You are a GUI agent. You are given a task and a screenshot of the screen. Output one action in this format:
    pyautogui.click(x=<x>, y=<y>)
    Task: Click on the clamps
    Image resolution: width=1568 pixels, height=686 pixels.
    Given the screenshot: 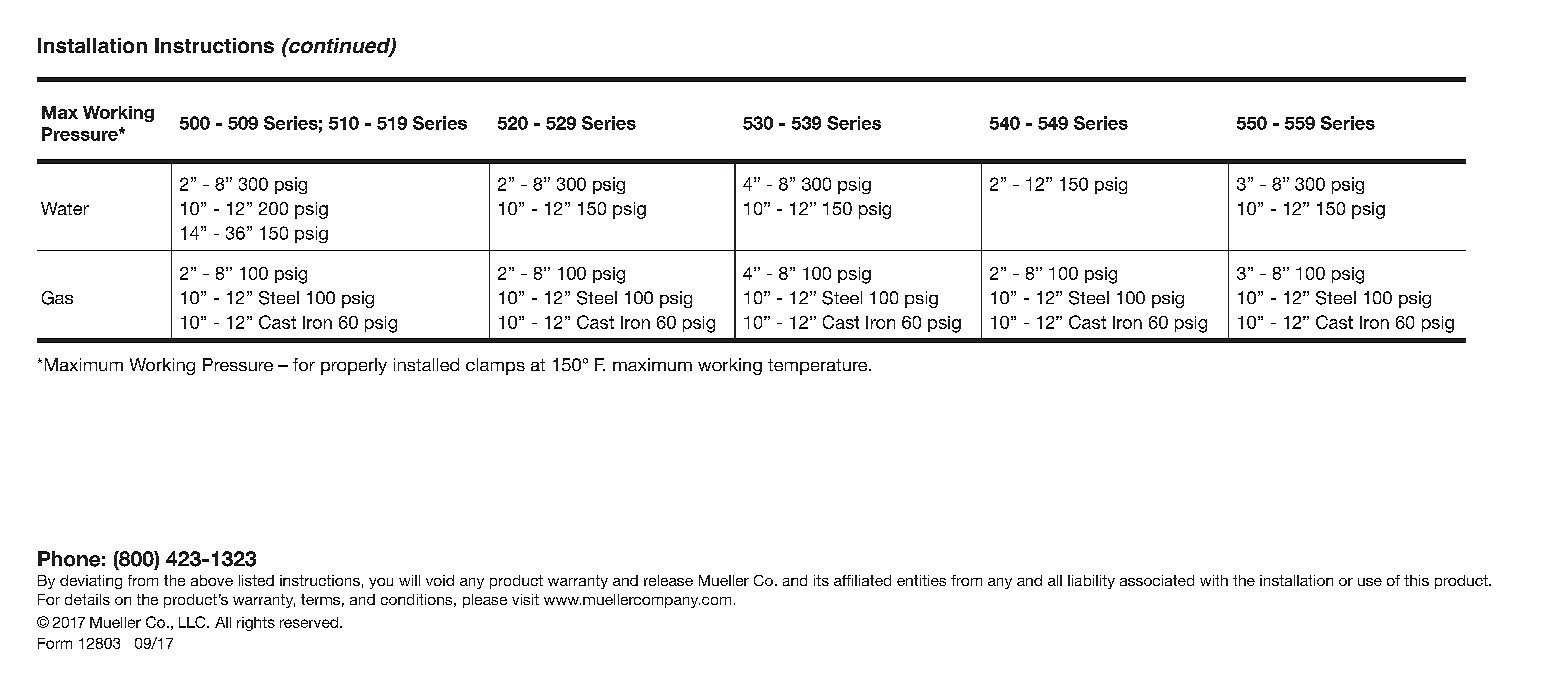 What is the action you would take?
    pyautogui.click(x=495, y=366)
